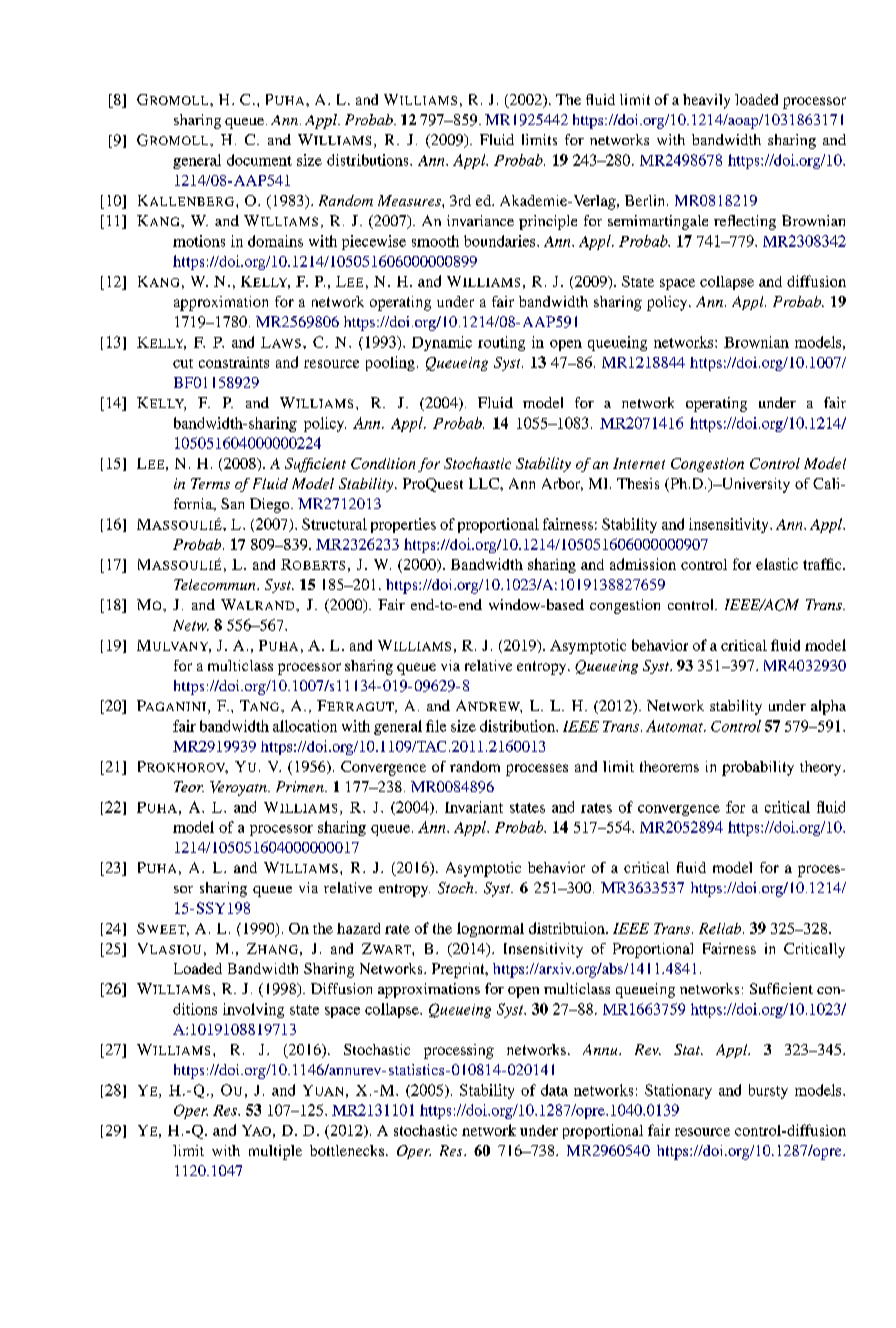 The height and width of the screenshot is (1328, 896). Describe the element at coordinates (480, 220) in the screenshot. I see `invariance` at that location.
